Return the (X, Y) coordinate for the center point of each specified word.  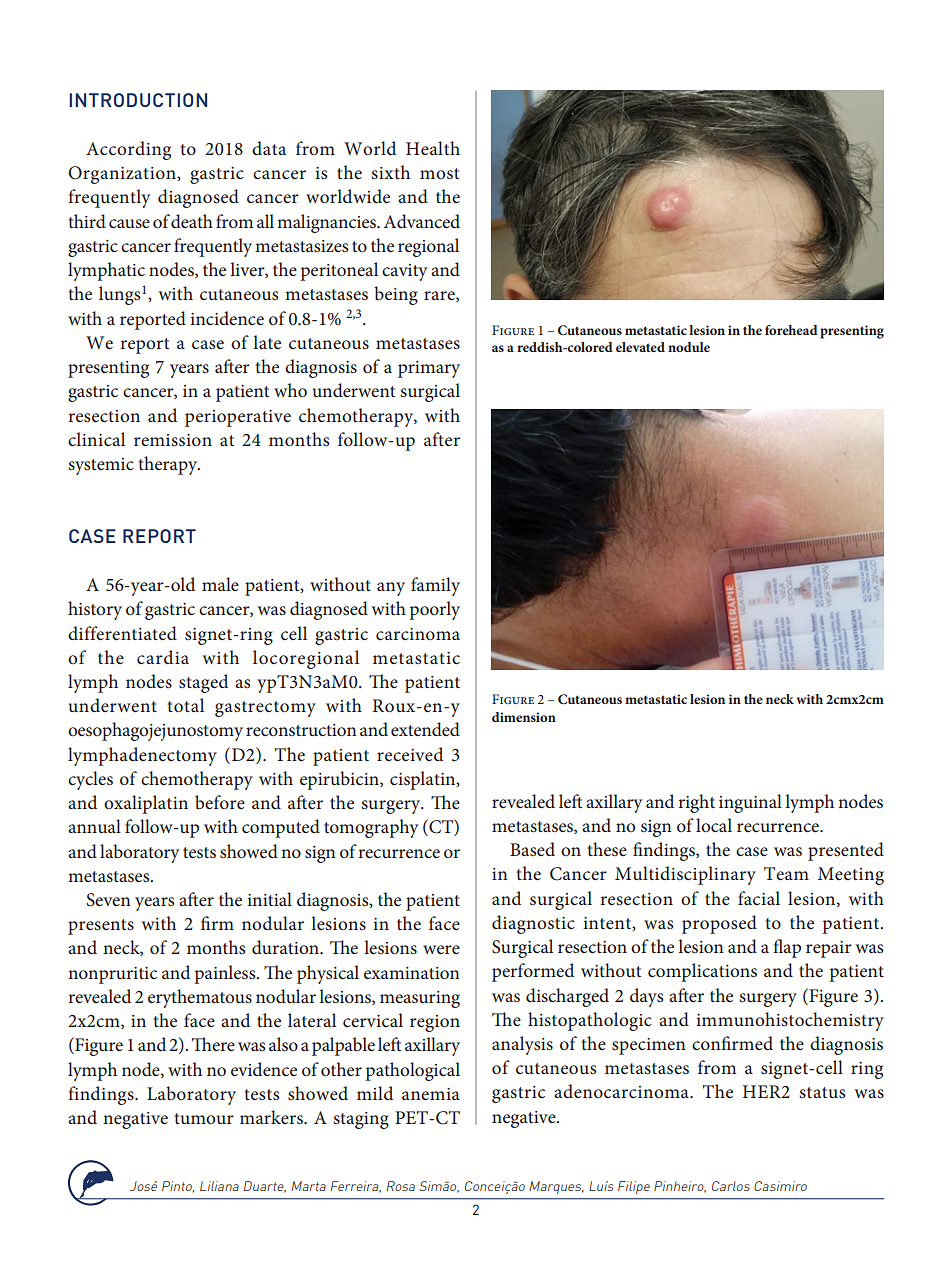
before (220, 802)
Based (532, 849)
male (220, 584)
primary (429, 369)
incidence (227, 318)
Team (786, 874)
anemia (431, 1094)
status (822, 1092)
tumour (204, 1118)
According (128, 150)
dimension (524, 717)
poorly (434, 610)
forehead (791, 330)
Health (433, 148)
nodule (689, 347)
